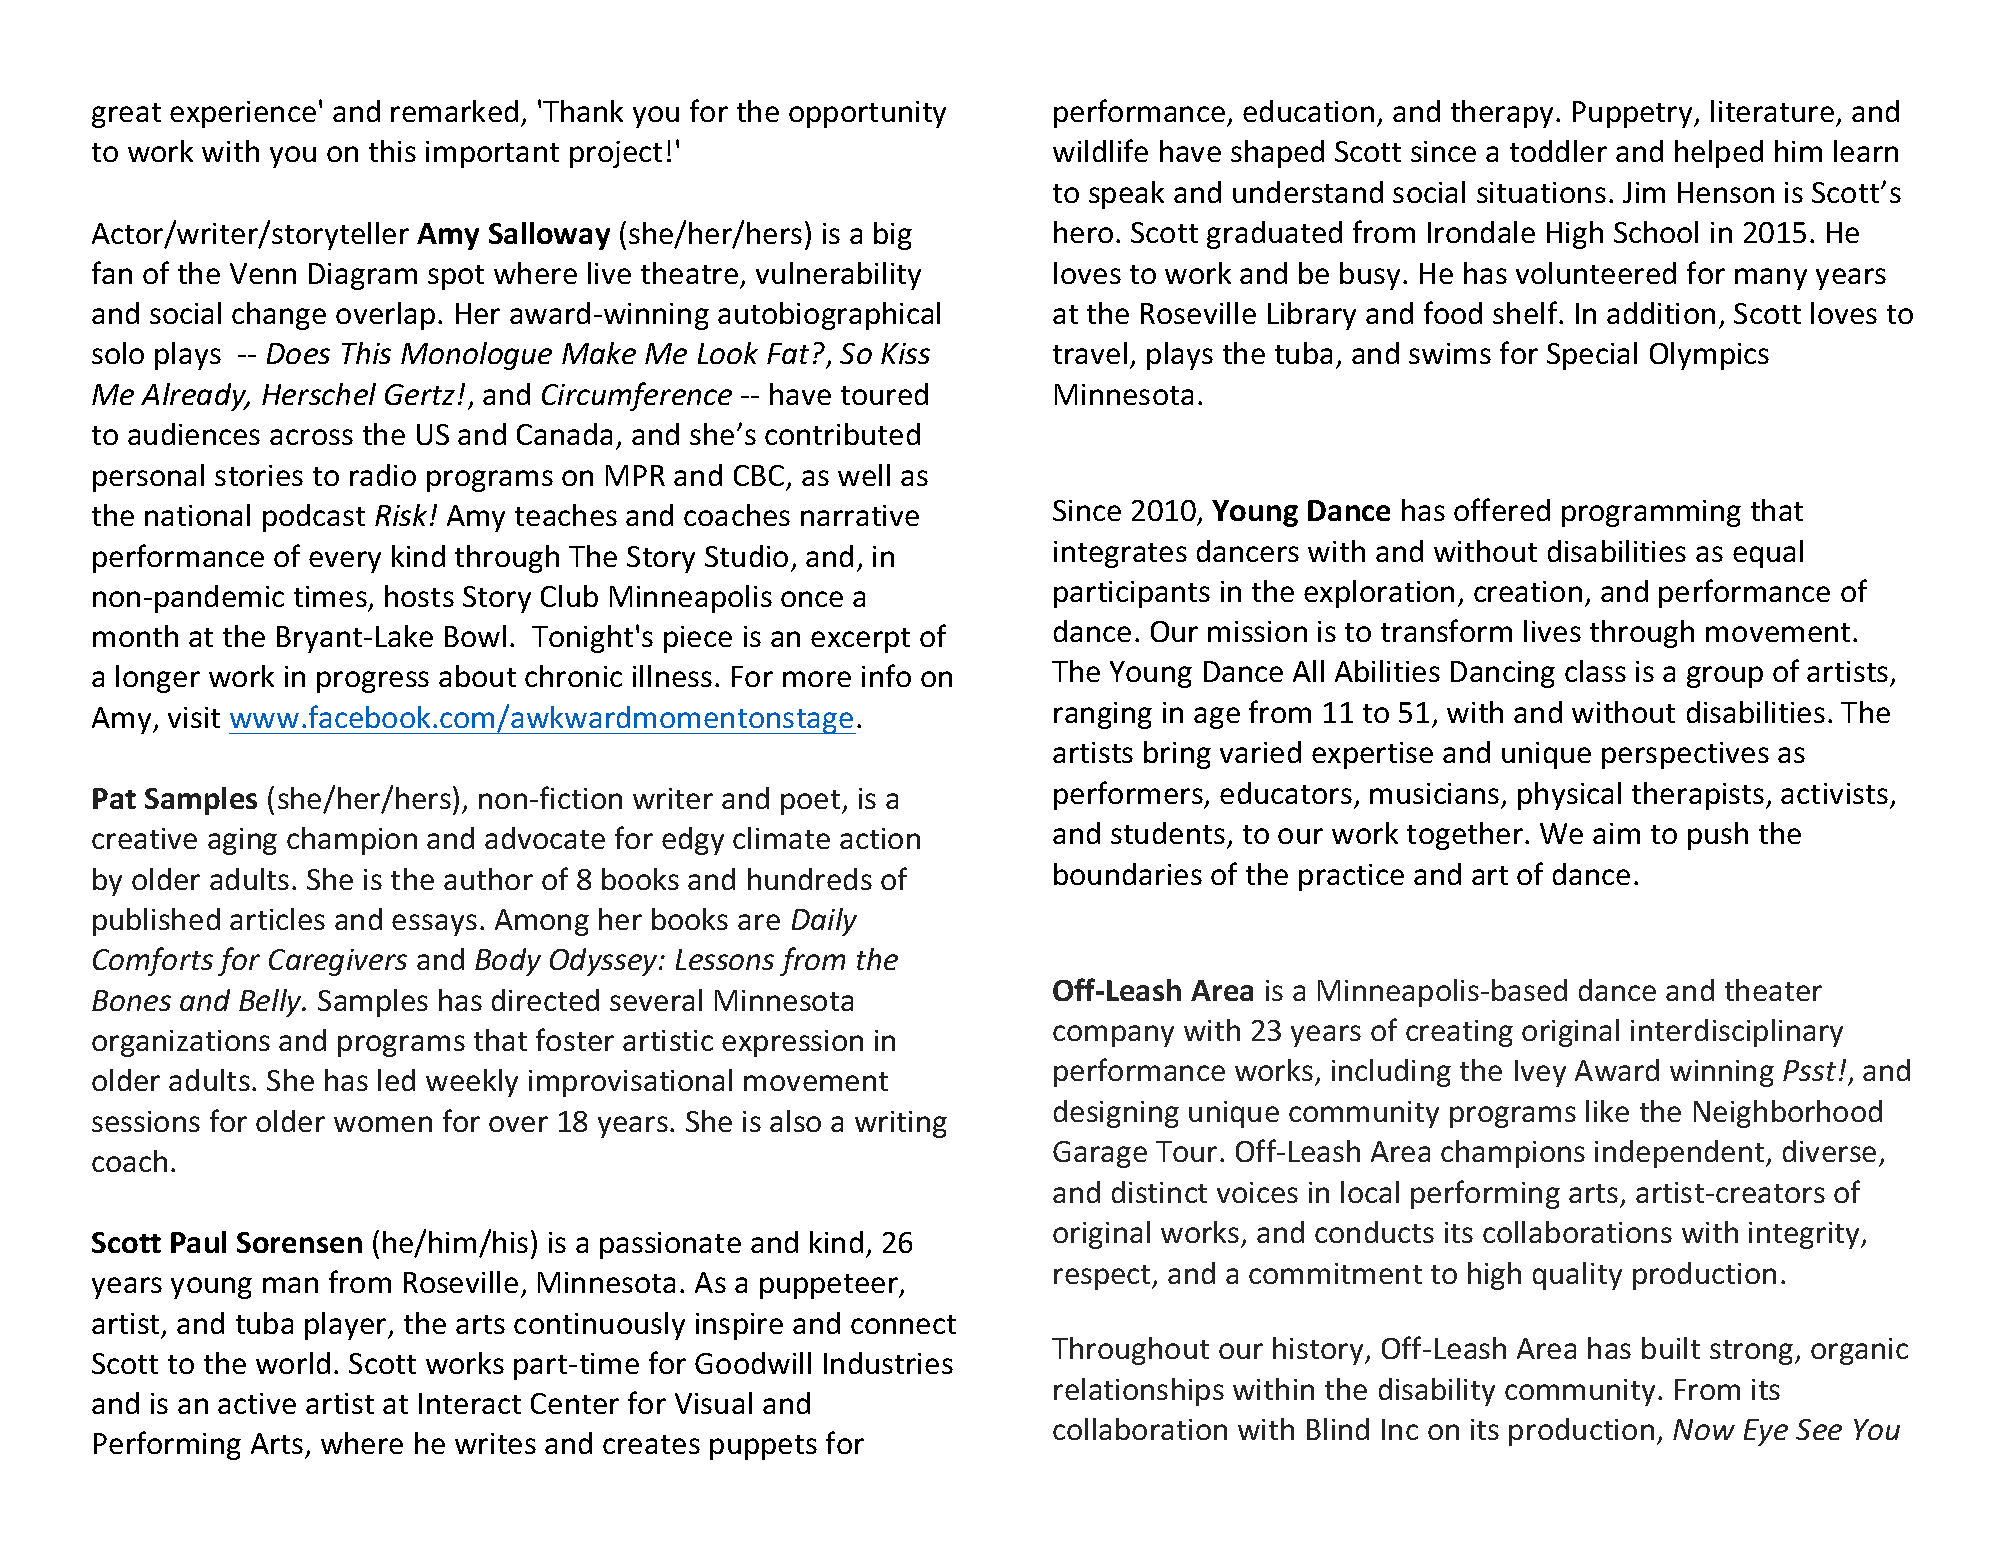 This screenshot has height=1556, width=2013. Describe the element at coordinates (1100, 150) in the screenshot. I see `wildlife` at that location.
